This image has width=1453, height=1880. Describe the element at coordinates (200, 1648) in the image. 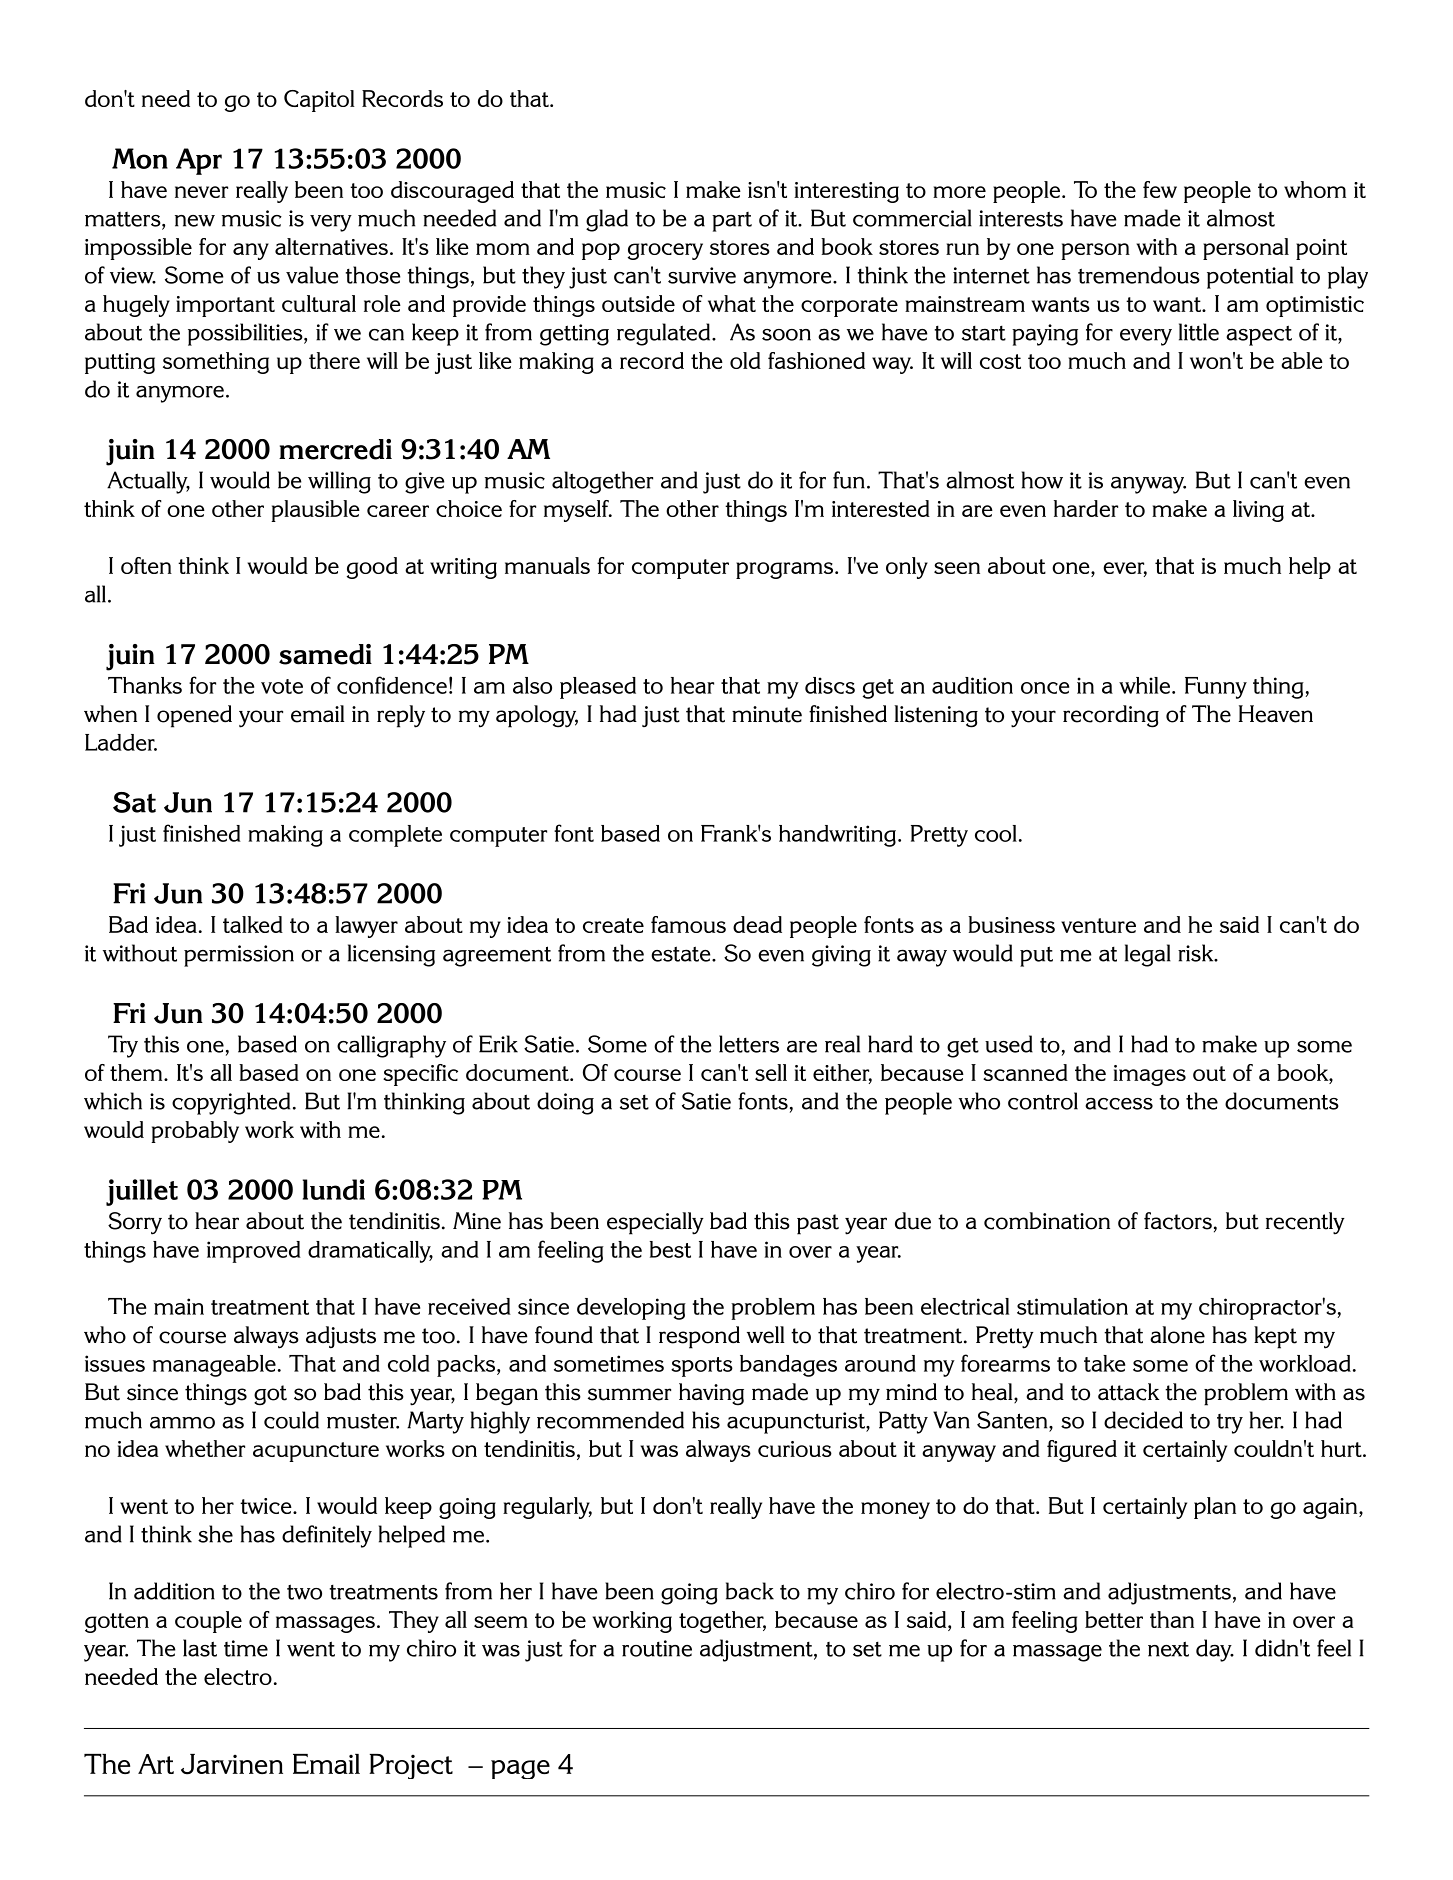

I see `last` at that location.
